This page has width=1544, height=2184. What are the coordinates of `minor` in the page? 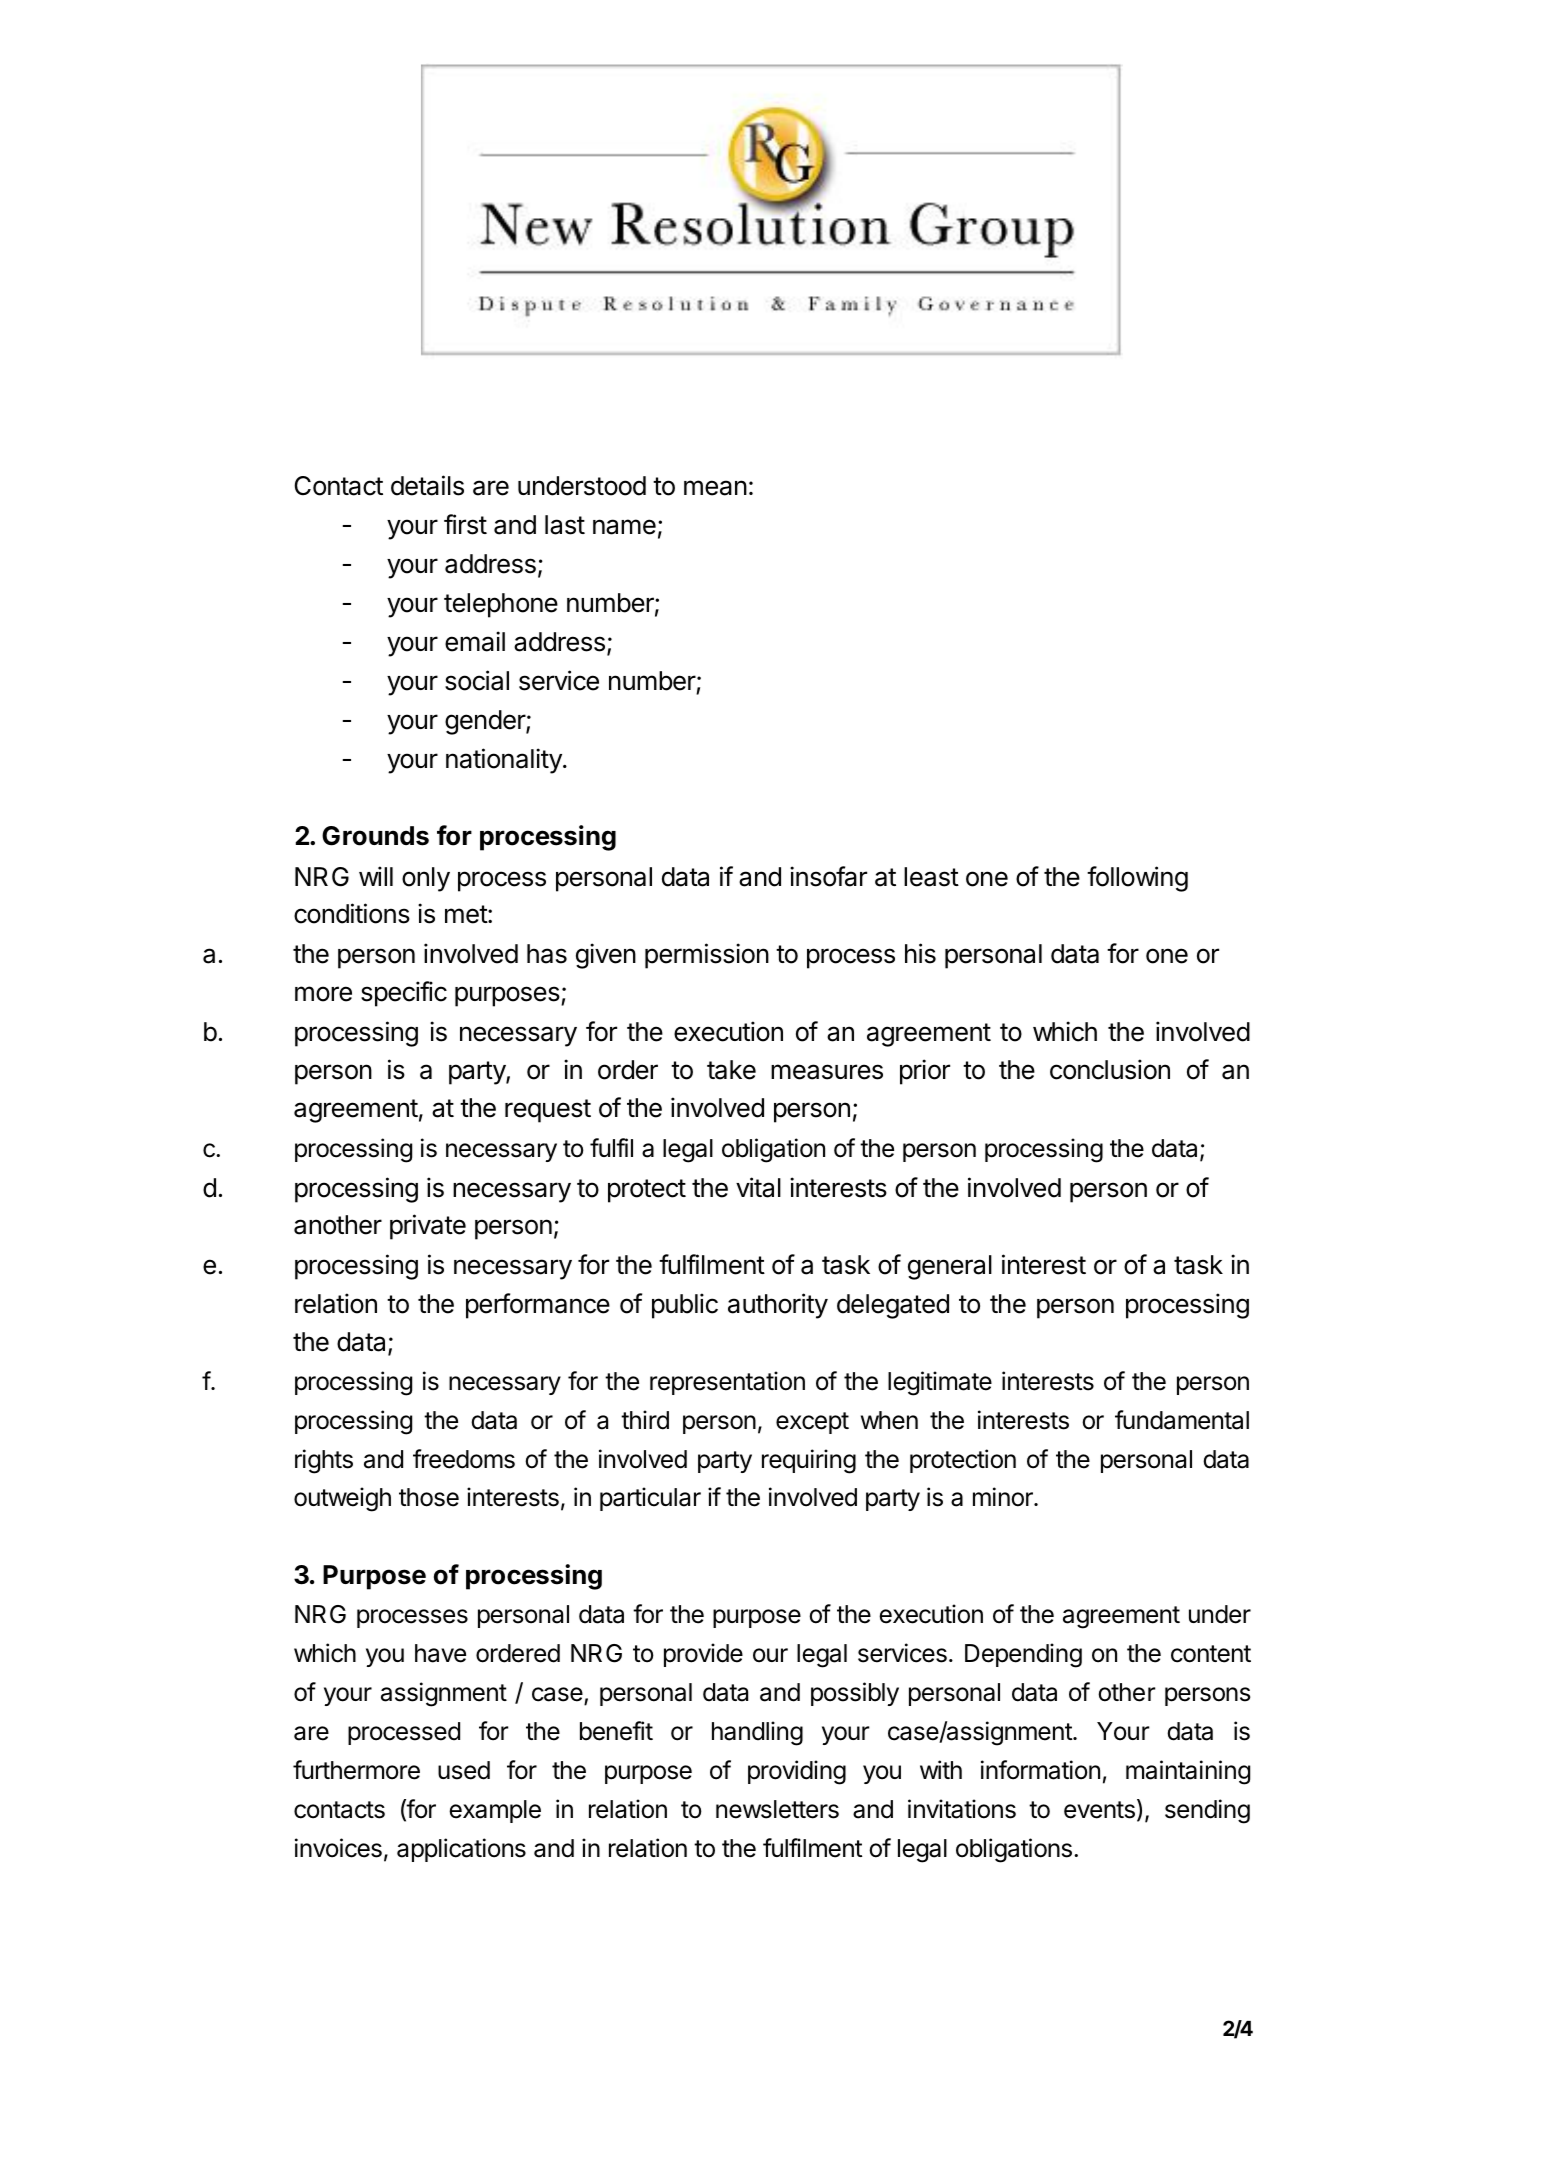 It's located at (1004, 1497).
